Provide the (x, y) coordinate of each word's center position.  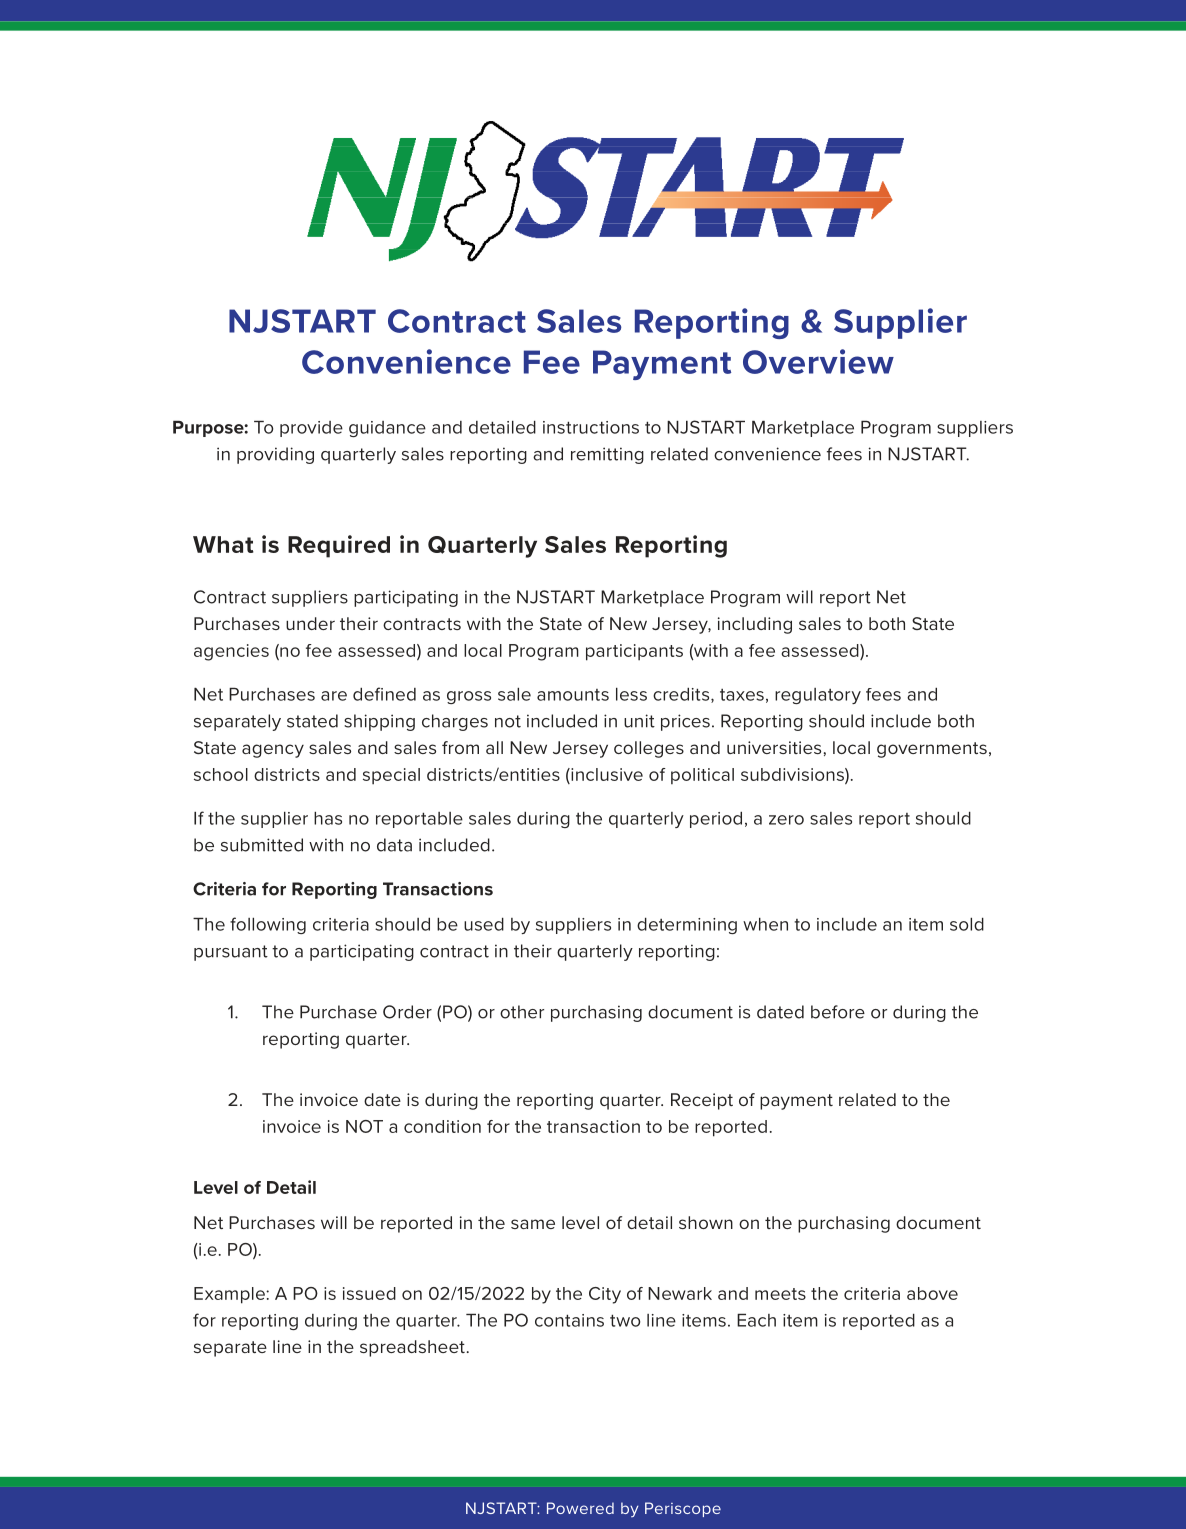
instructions (591, 427)
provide (311, 429)
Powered (580, 1508)
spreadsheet (412, 1348)
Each (756, 1320)
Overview (818, 361)
